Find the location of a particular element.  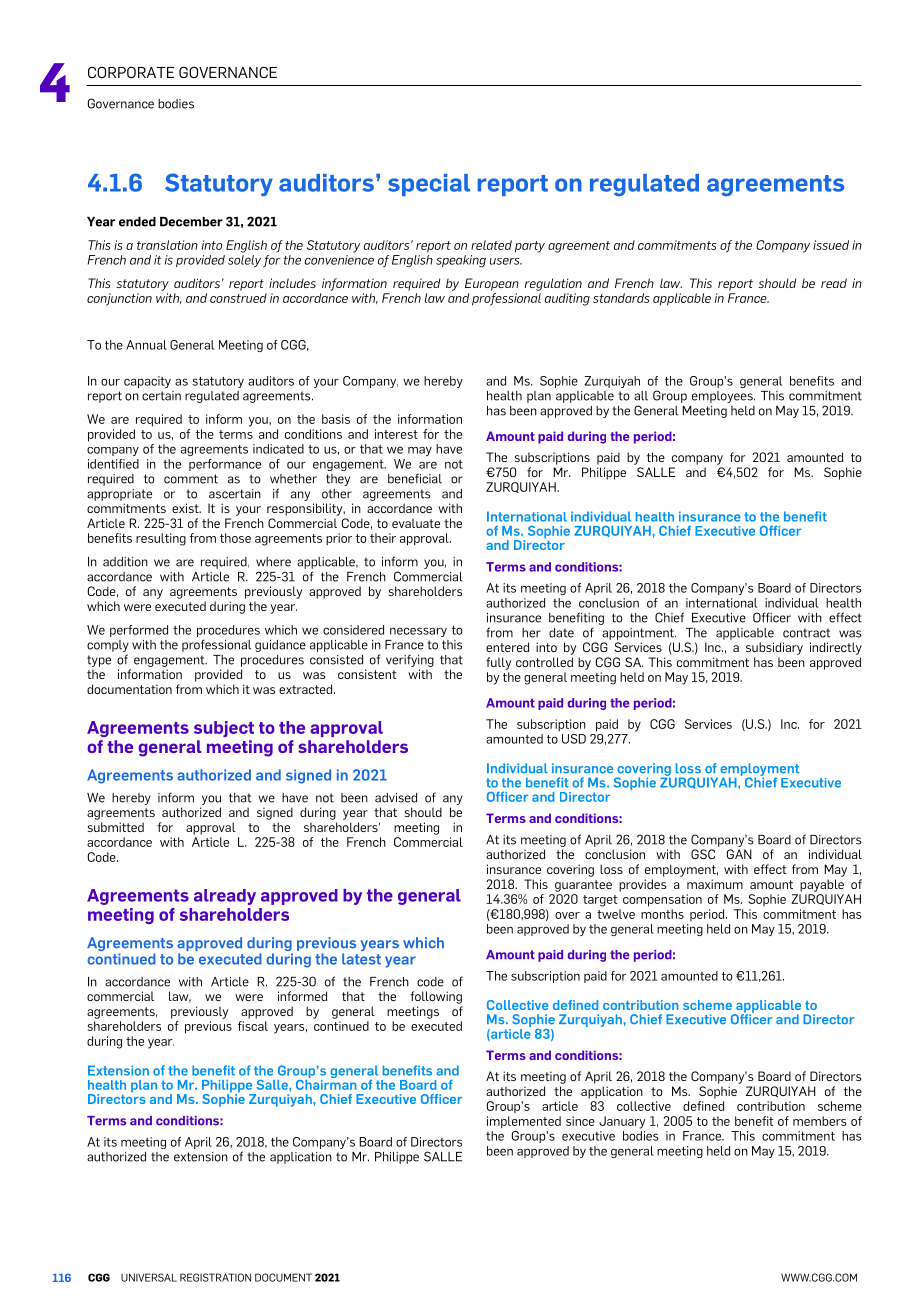

special is located at coordinates (429, 185).
